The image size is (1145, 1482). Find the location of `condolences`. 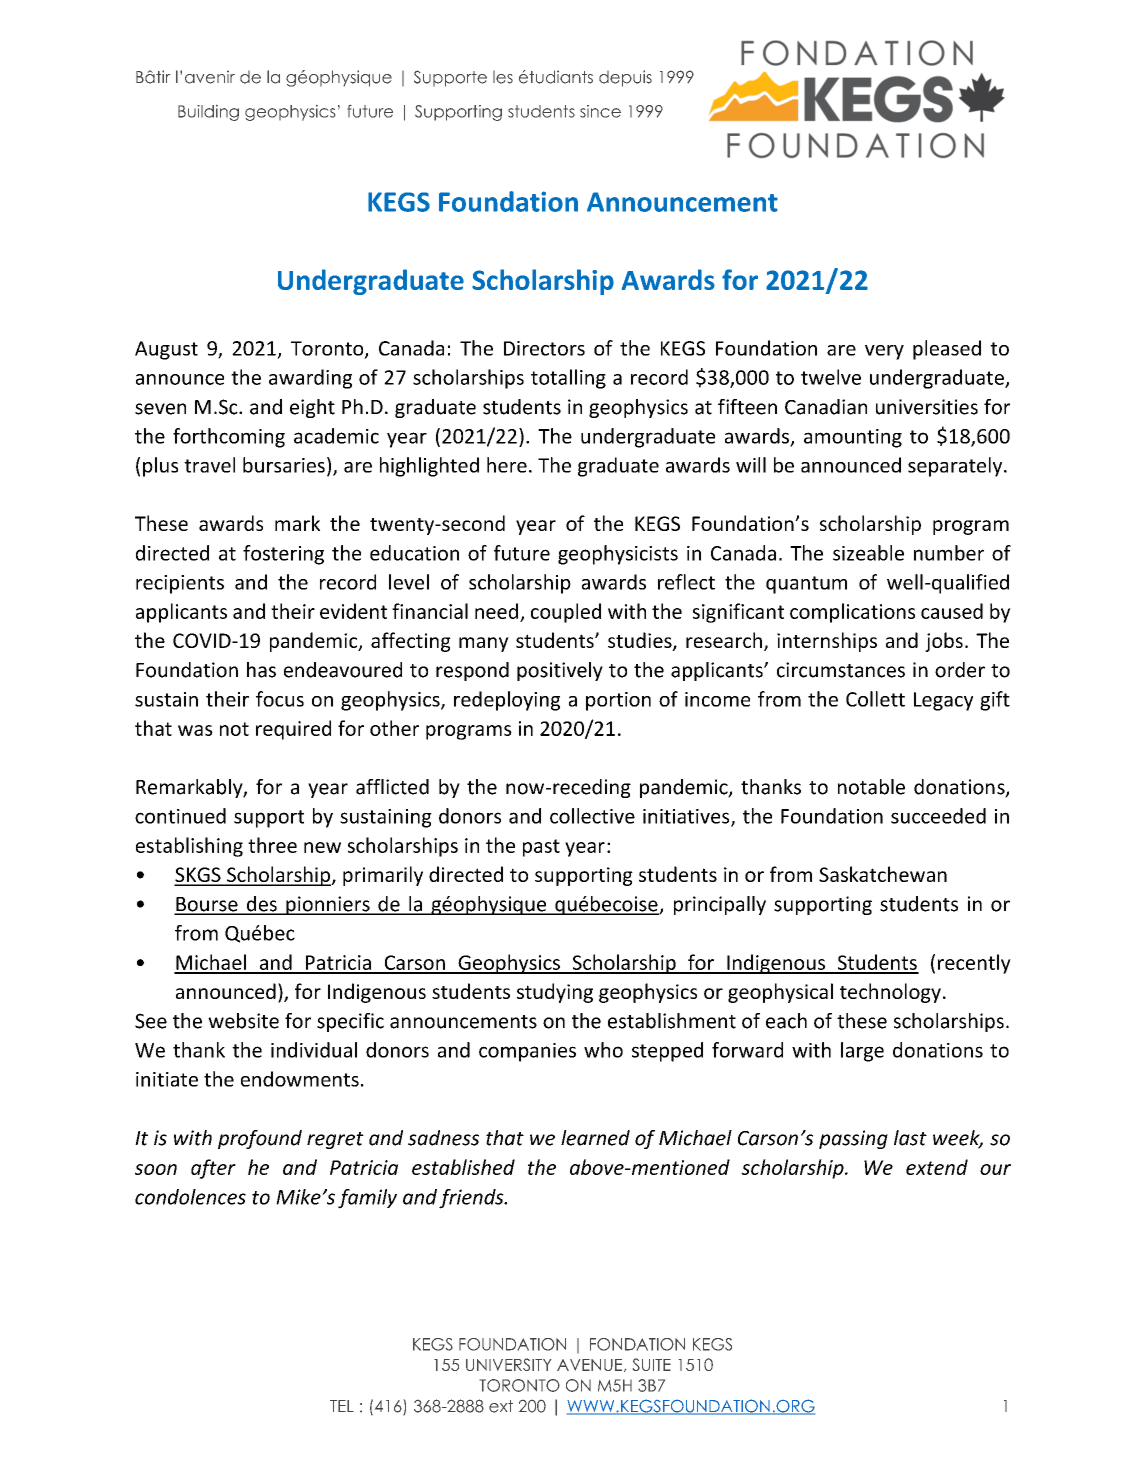

condolences is located at coordinates (190, 1197).
